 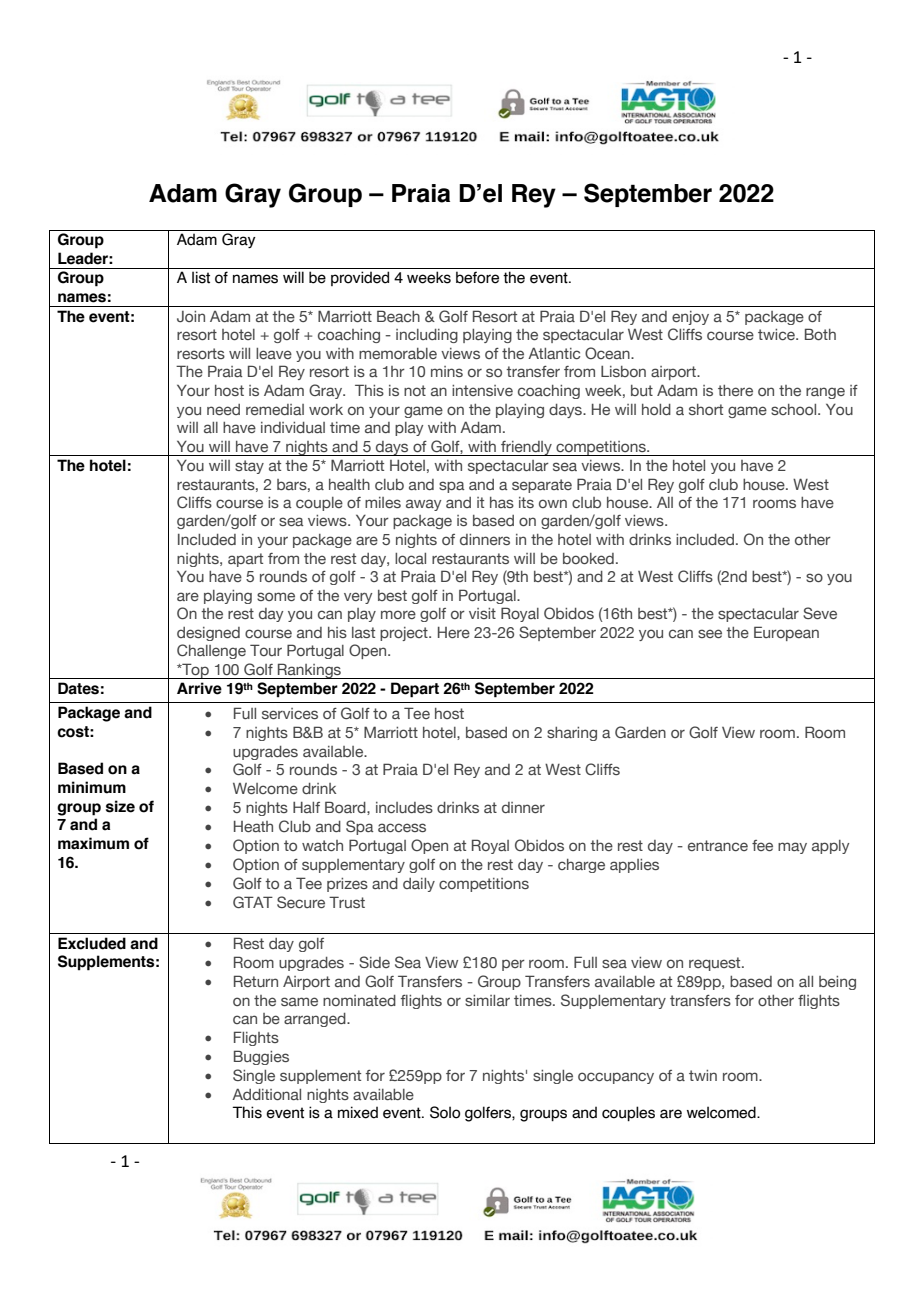 What do you see at coordinates (415, 690) in the page?
I see `Depart` at bounding box center [415, 690].
